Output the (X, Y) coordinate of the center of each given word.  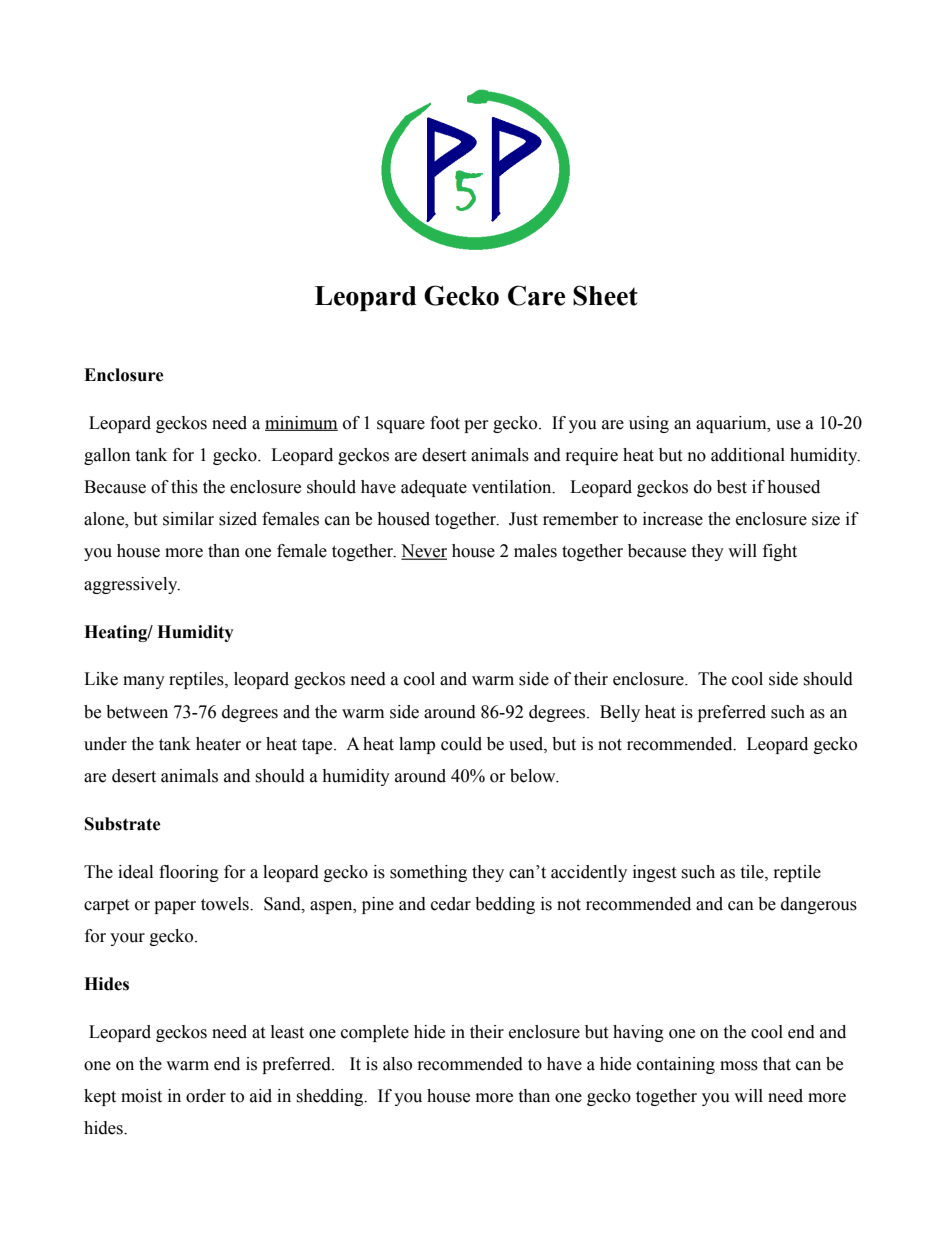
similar (188, 519)
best (732, 487)
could (461, 744)
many (144, 682)
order (206, 1096)
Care (536, 295)
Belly (620, 713)
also (397, 1064)
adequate (434, 488)
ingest (654, 873)
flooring (189, 873)
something (428, 873)
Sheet (605, 295)
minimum (301, 423)
